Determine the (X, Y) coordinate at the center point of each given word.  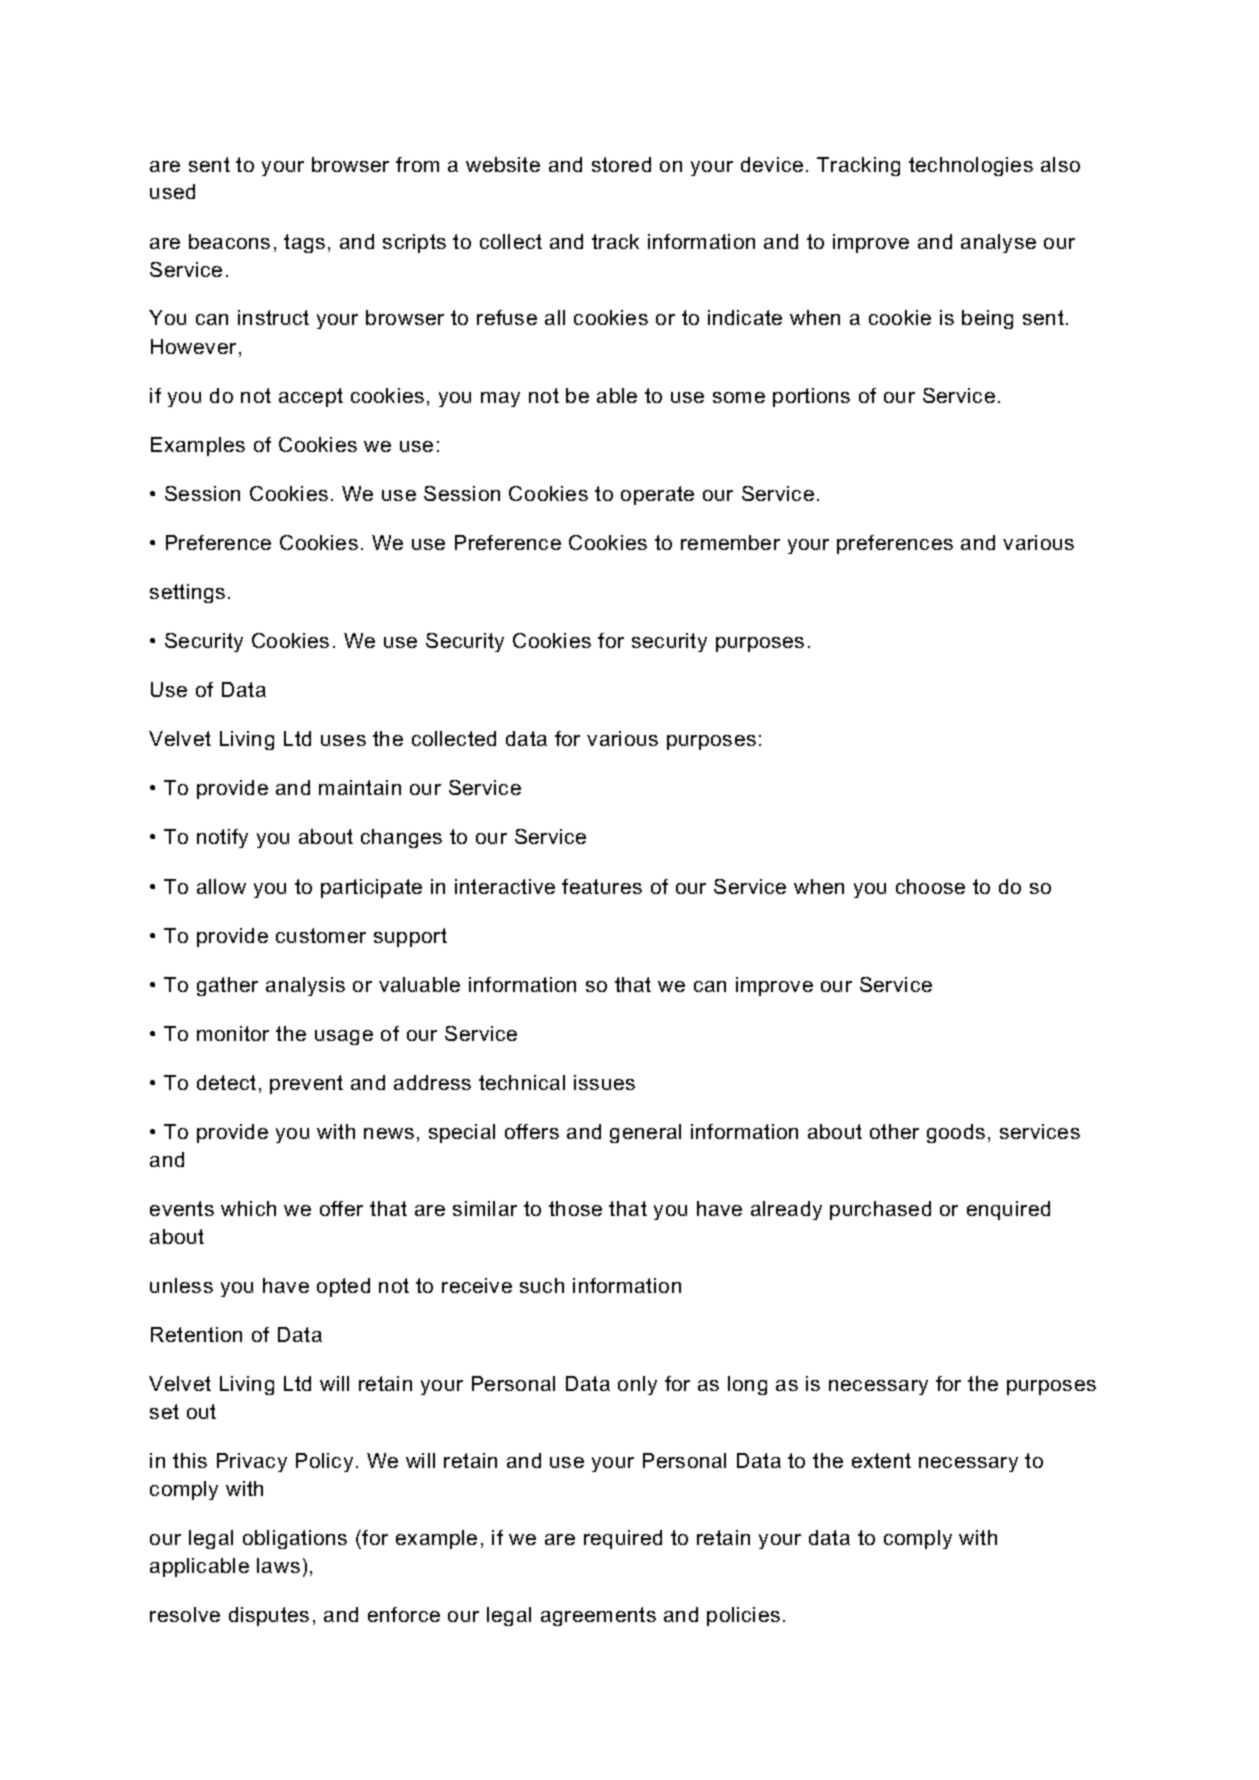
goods (956, 1133)
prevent (306, 1084)
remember (730, 542)
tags (304, 243)
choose (930, 886)
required (623, 1539)
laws (278, 1565)
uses (343, 740)
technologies (971, 166)
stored (621, 164)
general (645, 1133)
